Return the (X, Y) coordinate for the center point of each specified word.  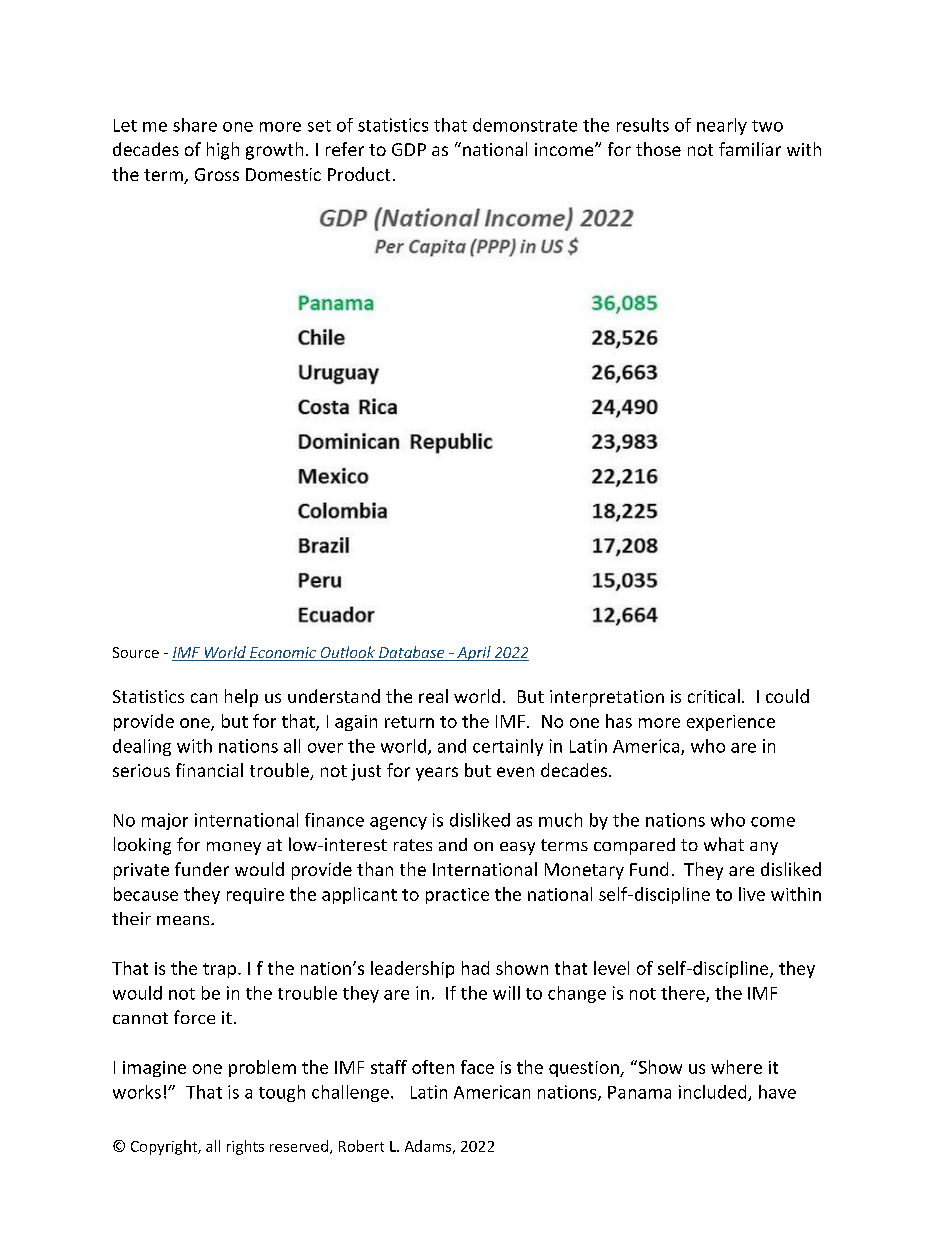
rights (245, 1147)
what (724, 844)
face (477, 1067)
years (437, 774)
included (714, 1093)
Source (136, 652)
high (223, 151)
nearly (722, 126)
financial (209, 770)
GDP (409, 149)
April (474, 653)
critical (714, 696)
